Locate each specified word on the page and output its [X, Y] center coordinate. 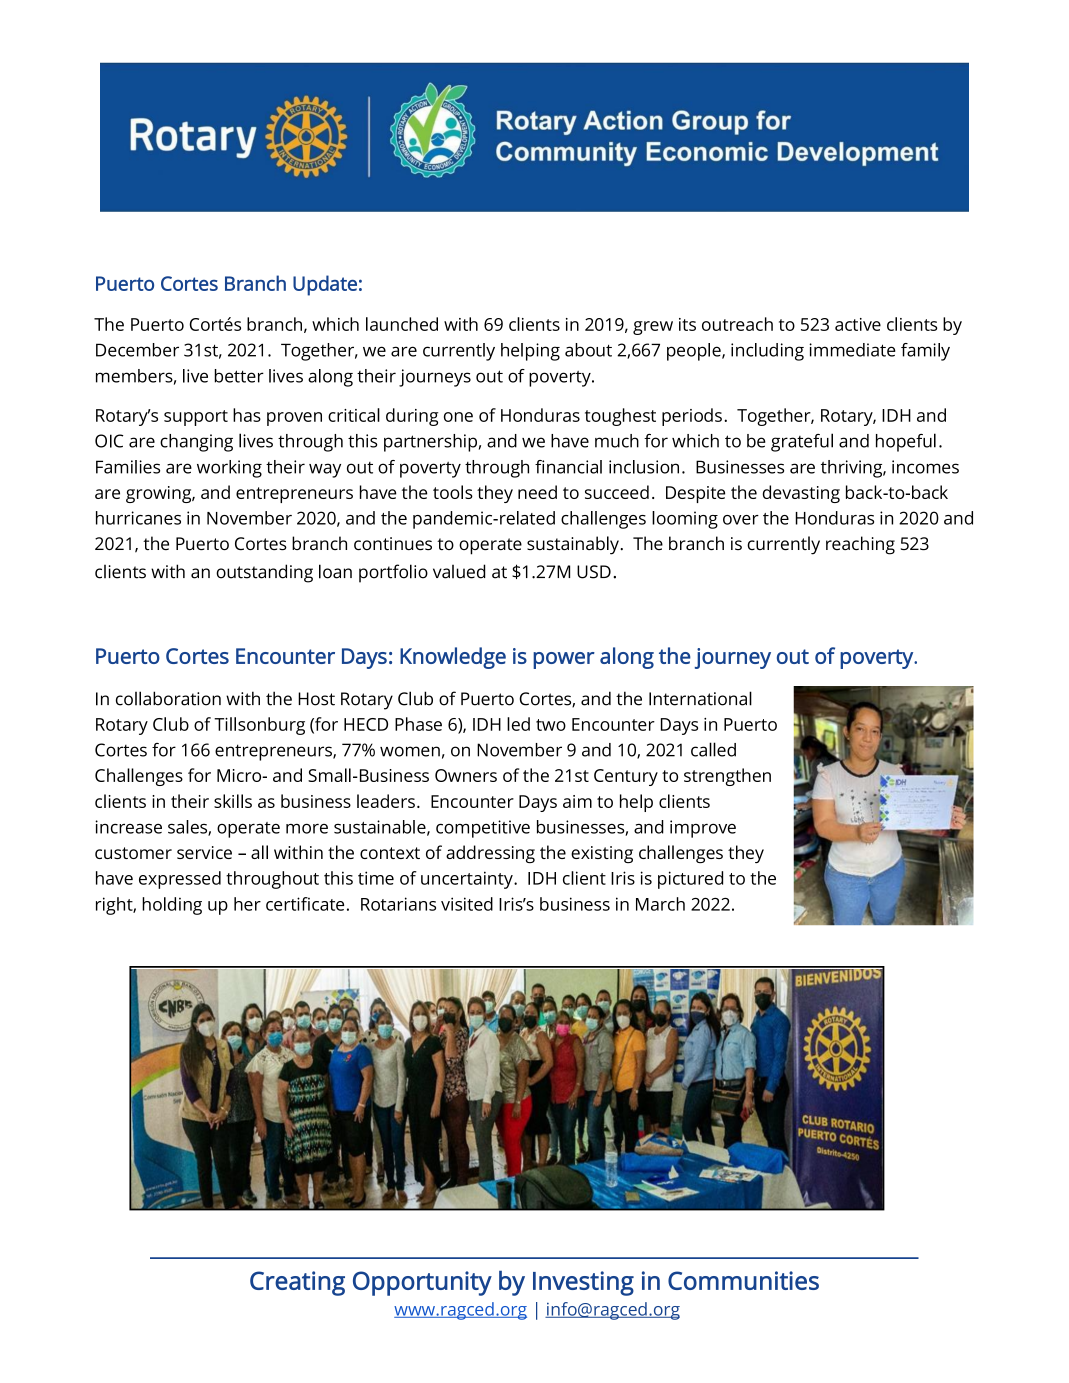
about [588, 350]
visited [467, 904]
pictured [690, 880]
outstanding [264, 573]
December [137, 350]
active [858, 324]
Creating [297, 1283]
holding [172, 906]
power [564, 660]
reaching [860, 545]
